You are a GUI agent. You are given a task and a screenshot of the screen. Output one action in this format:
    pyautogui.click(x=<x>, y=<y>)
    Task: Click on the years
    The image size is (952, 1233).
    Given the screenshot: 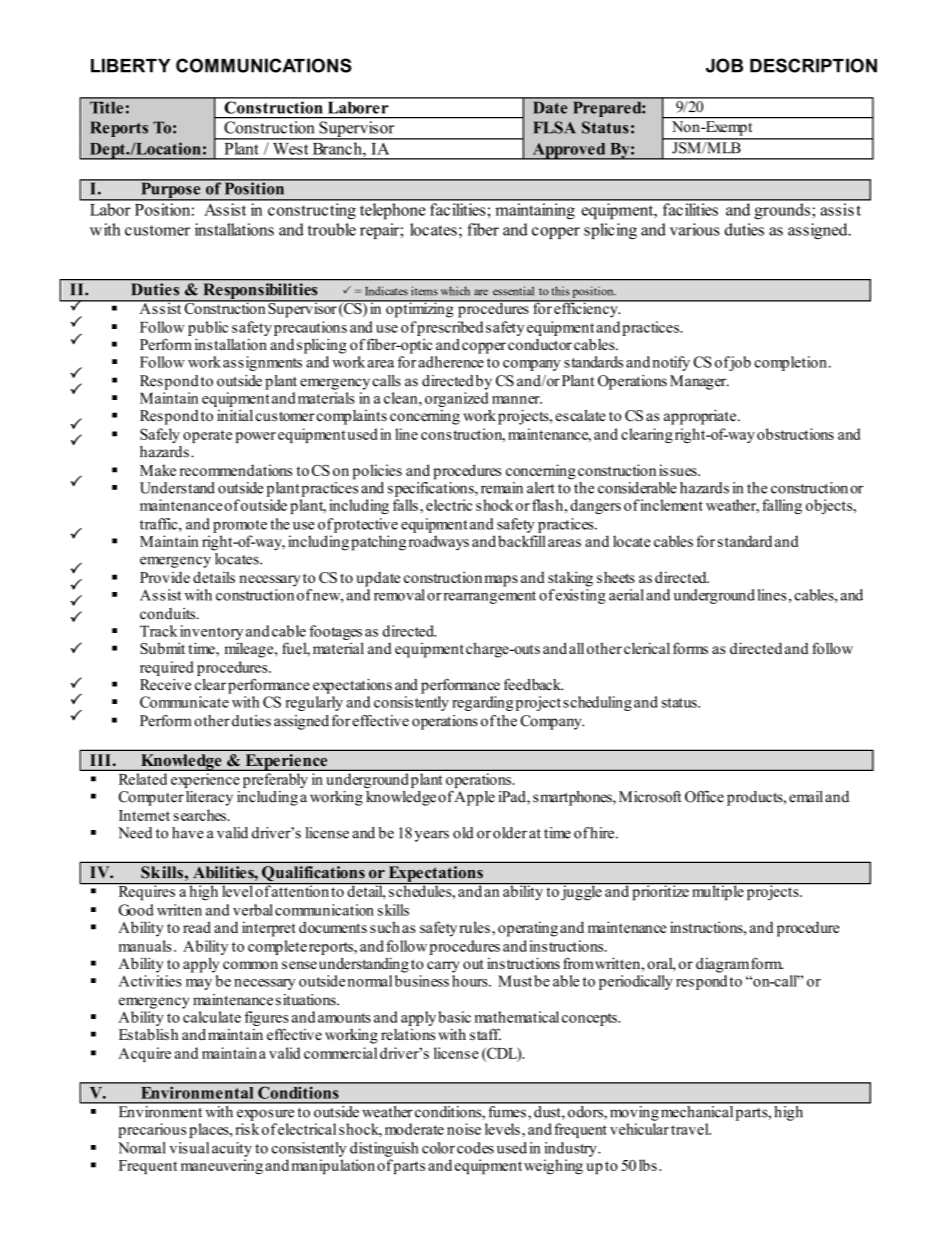 What is the action you would take?
    pyautogui.click(x=432, y=836)
